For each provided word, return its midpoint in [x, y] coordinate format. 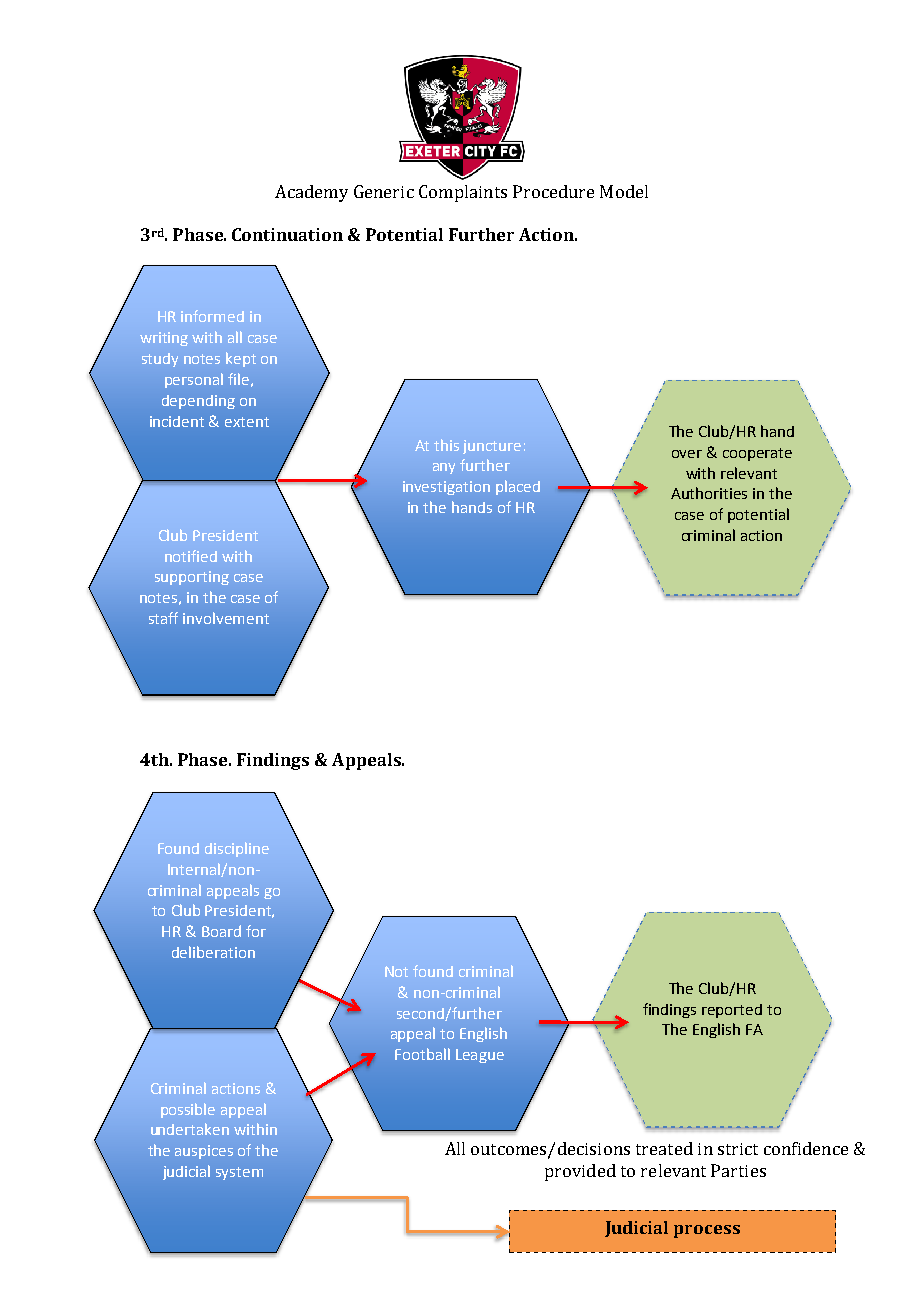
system [239, 1173]
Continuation [287, 234]
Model [624, 191]
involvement [226, 618]
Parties [738, 1170]
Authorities [709, 493]
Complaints [463, 193]
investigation [446, 488]
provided [580, 1172]
